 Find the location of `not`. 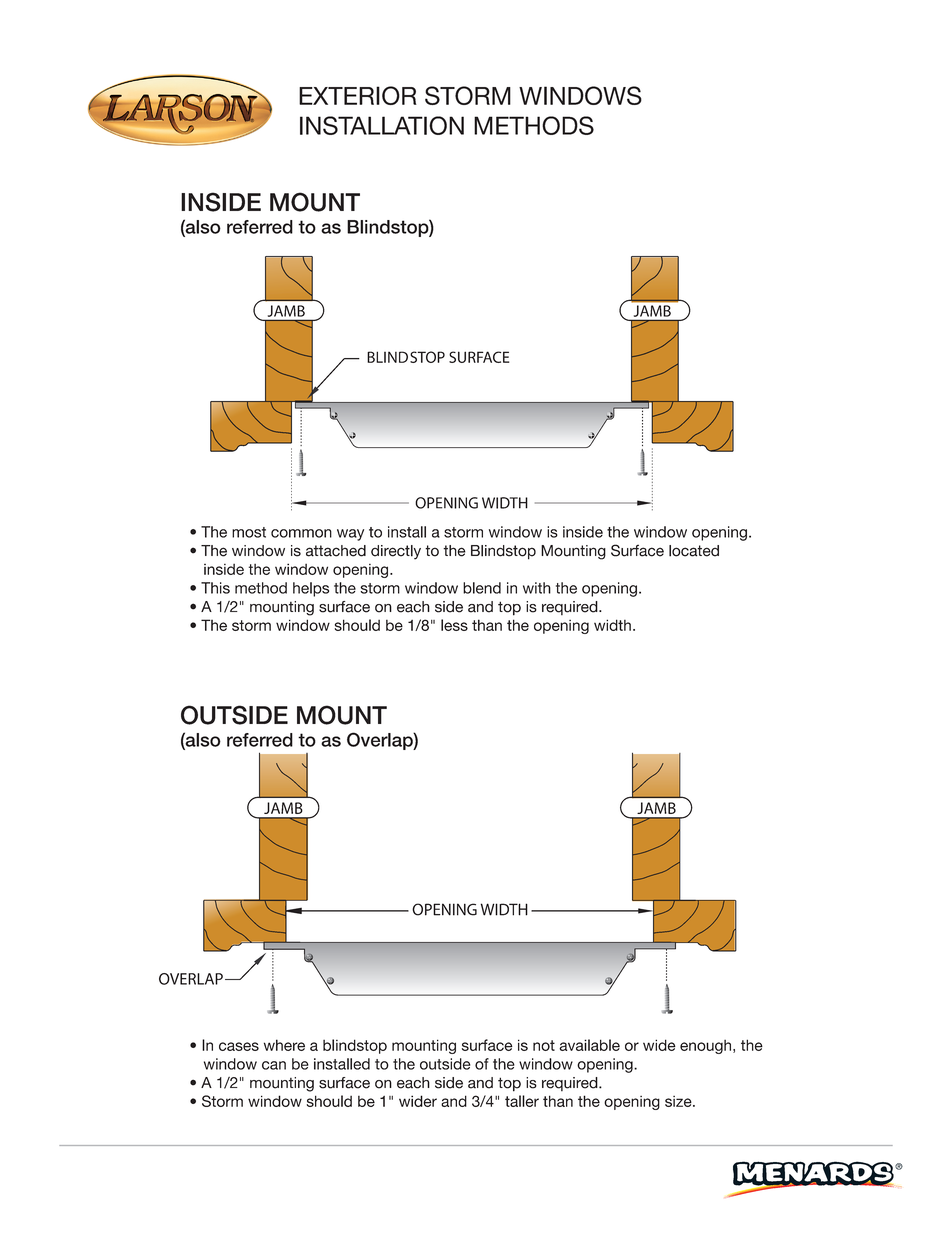

not is located at coordinates (544, 1045).
